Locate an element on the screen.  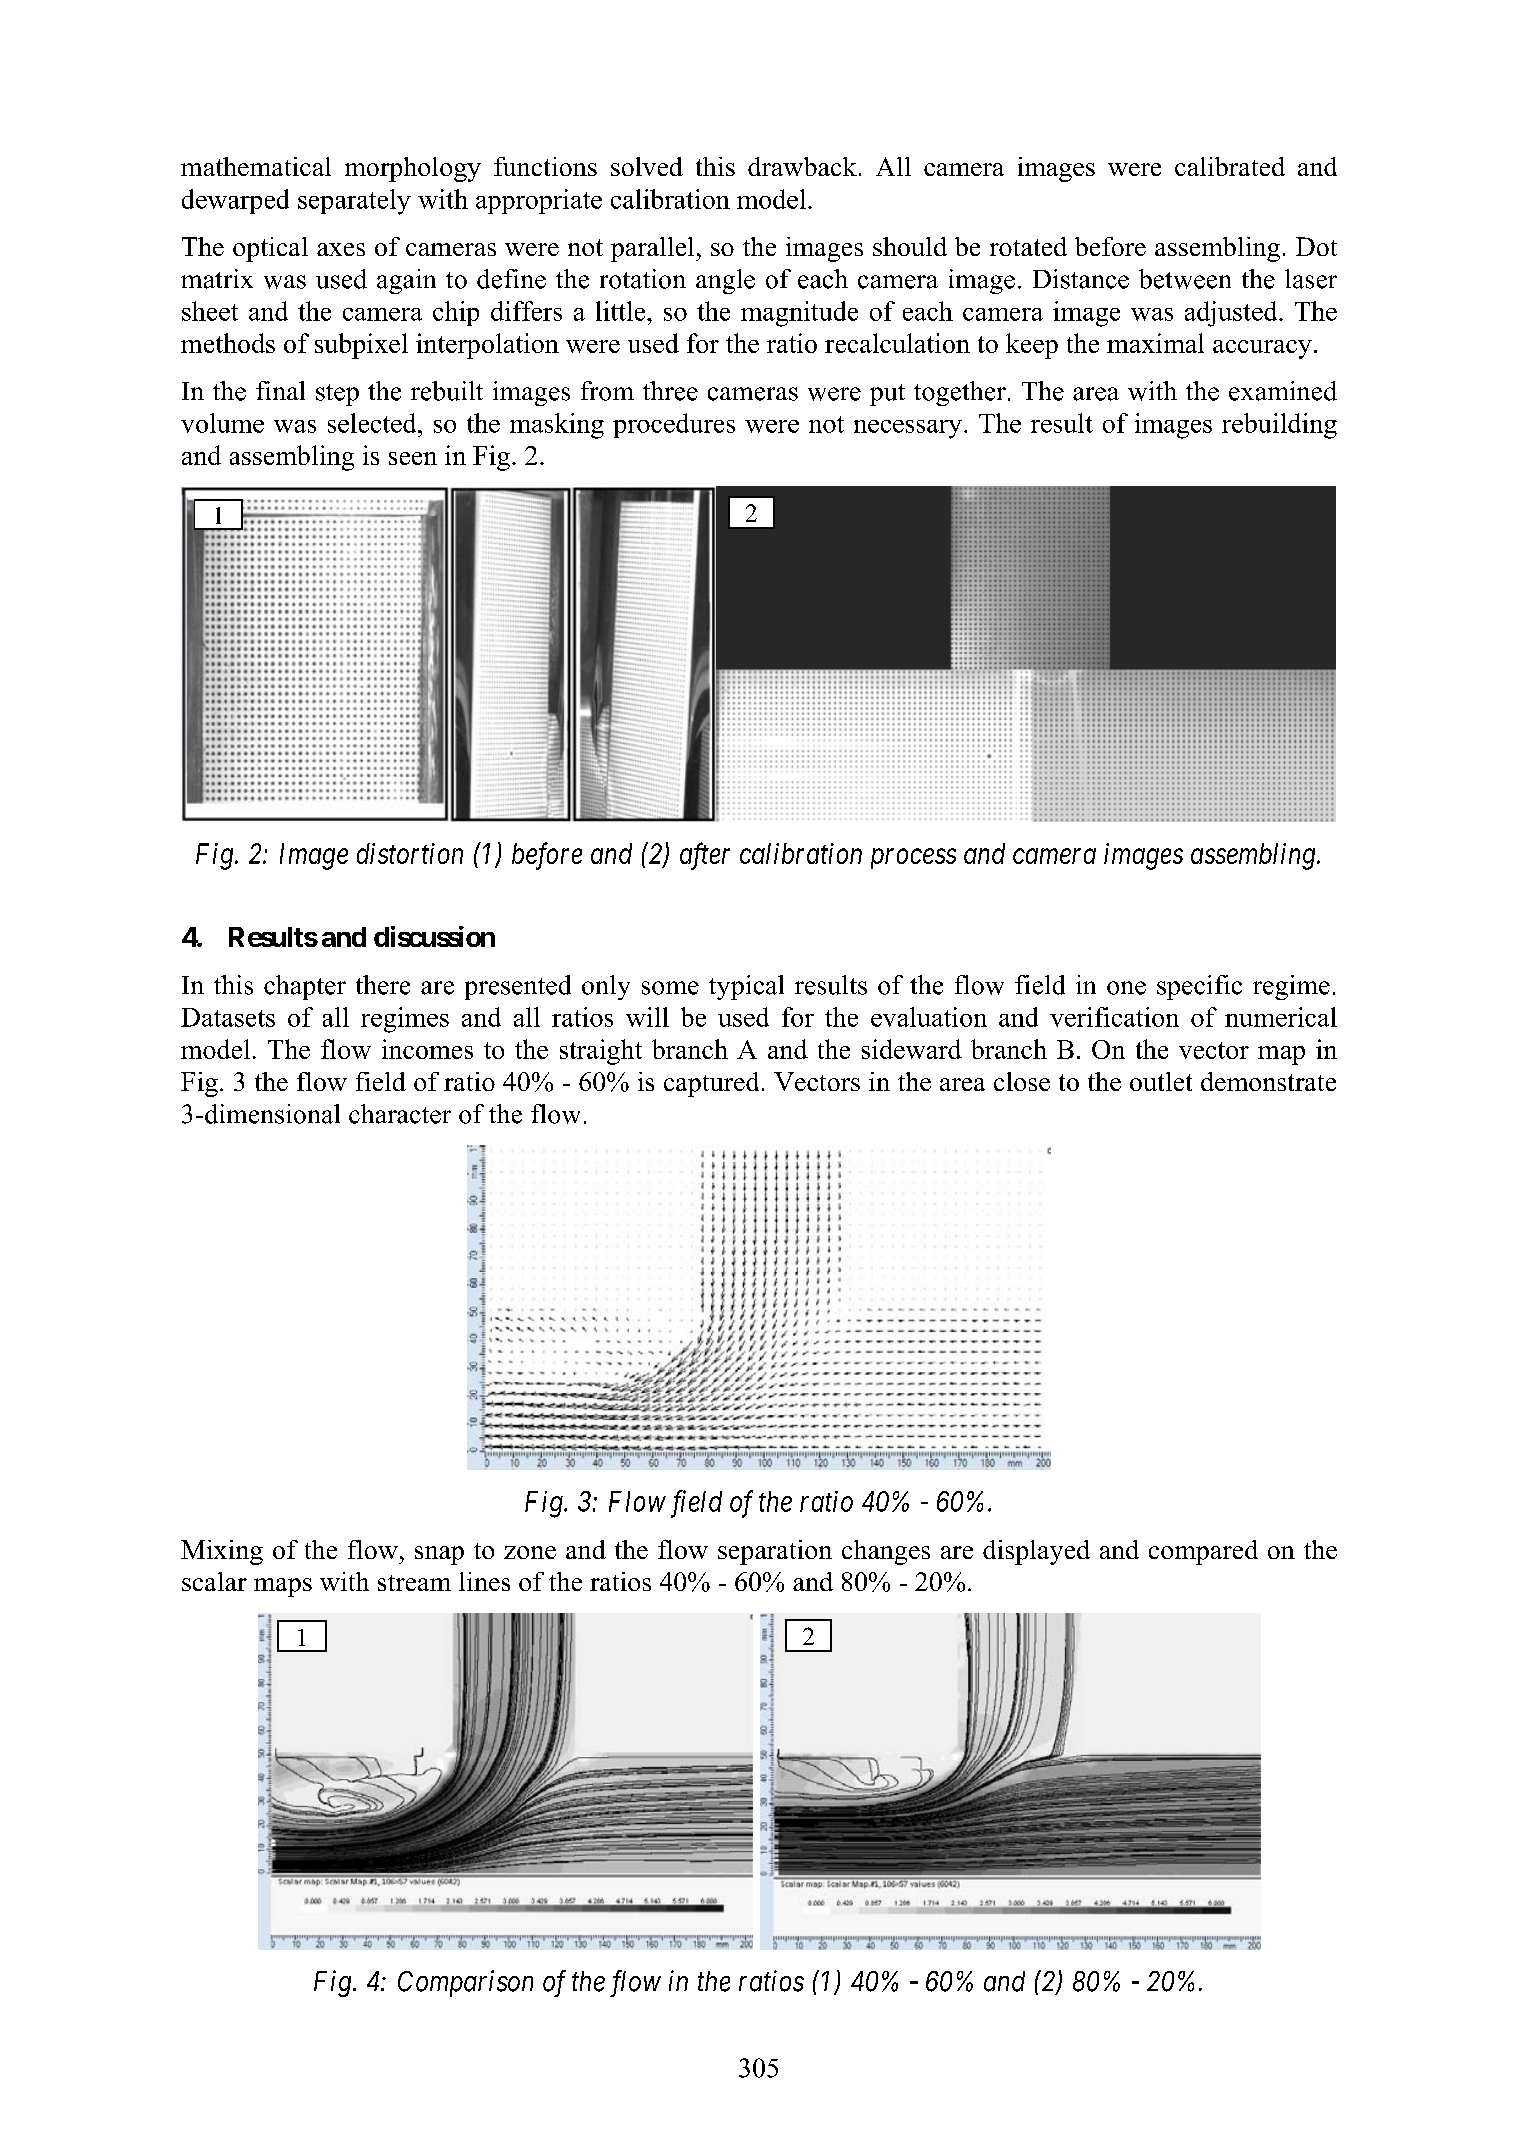
Comparison is located at coordinates (465, 1983).
